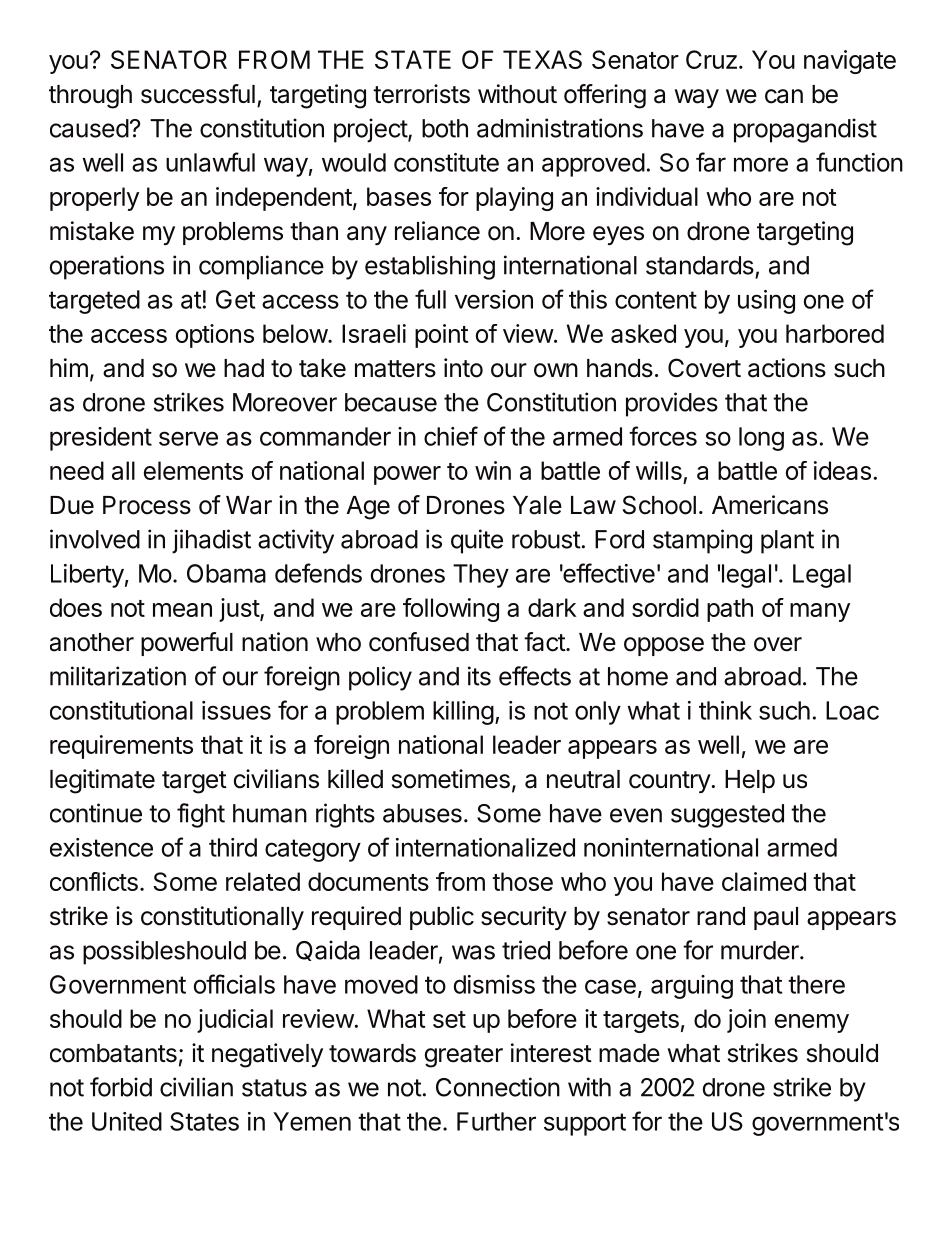  Describe the element at coordinates (730, 610) in the page. I see `path` at that location.
